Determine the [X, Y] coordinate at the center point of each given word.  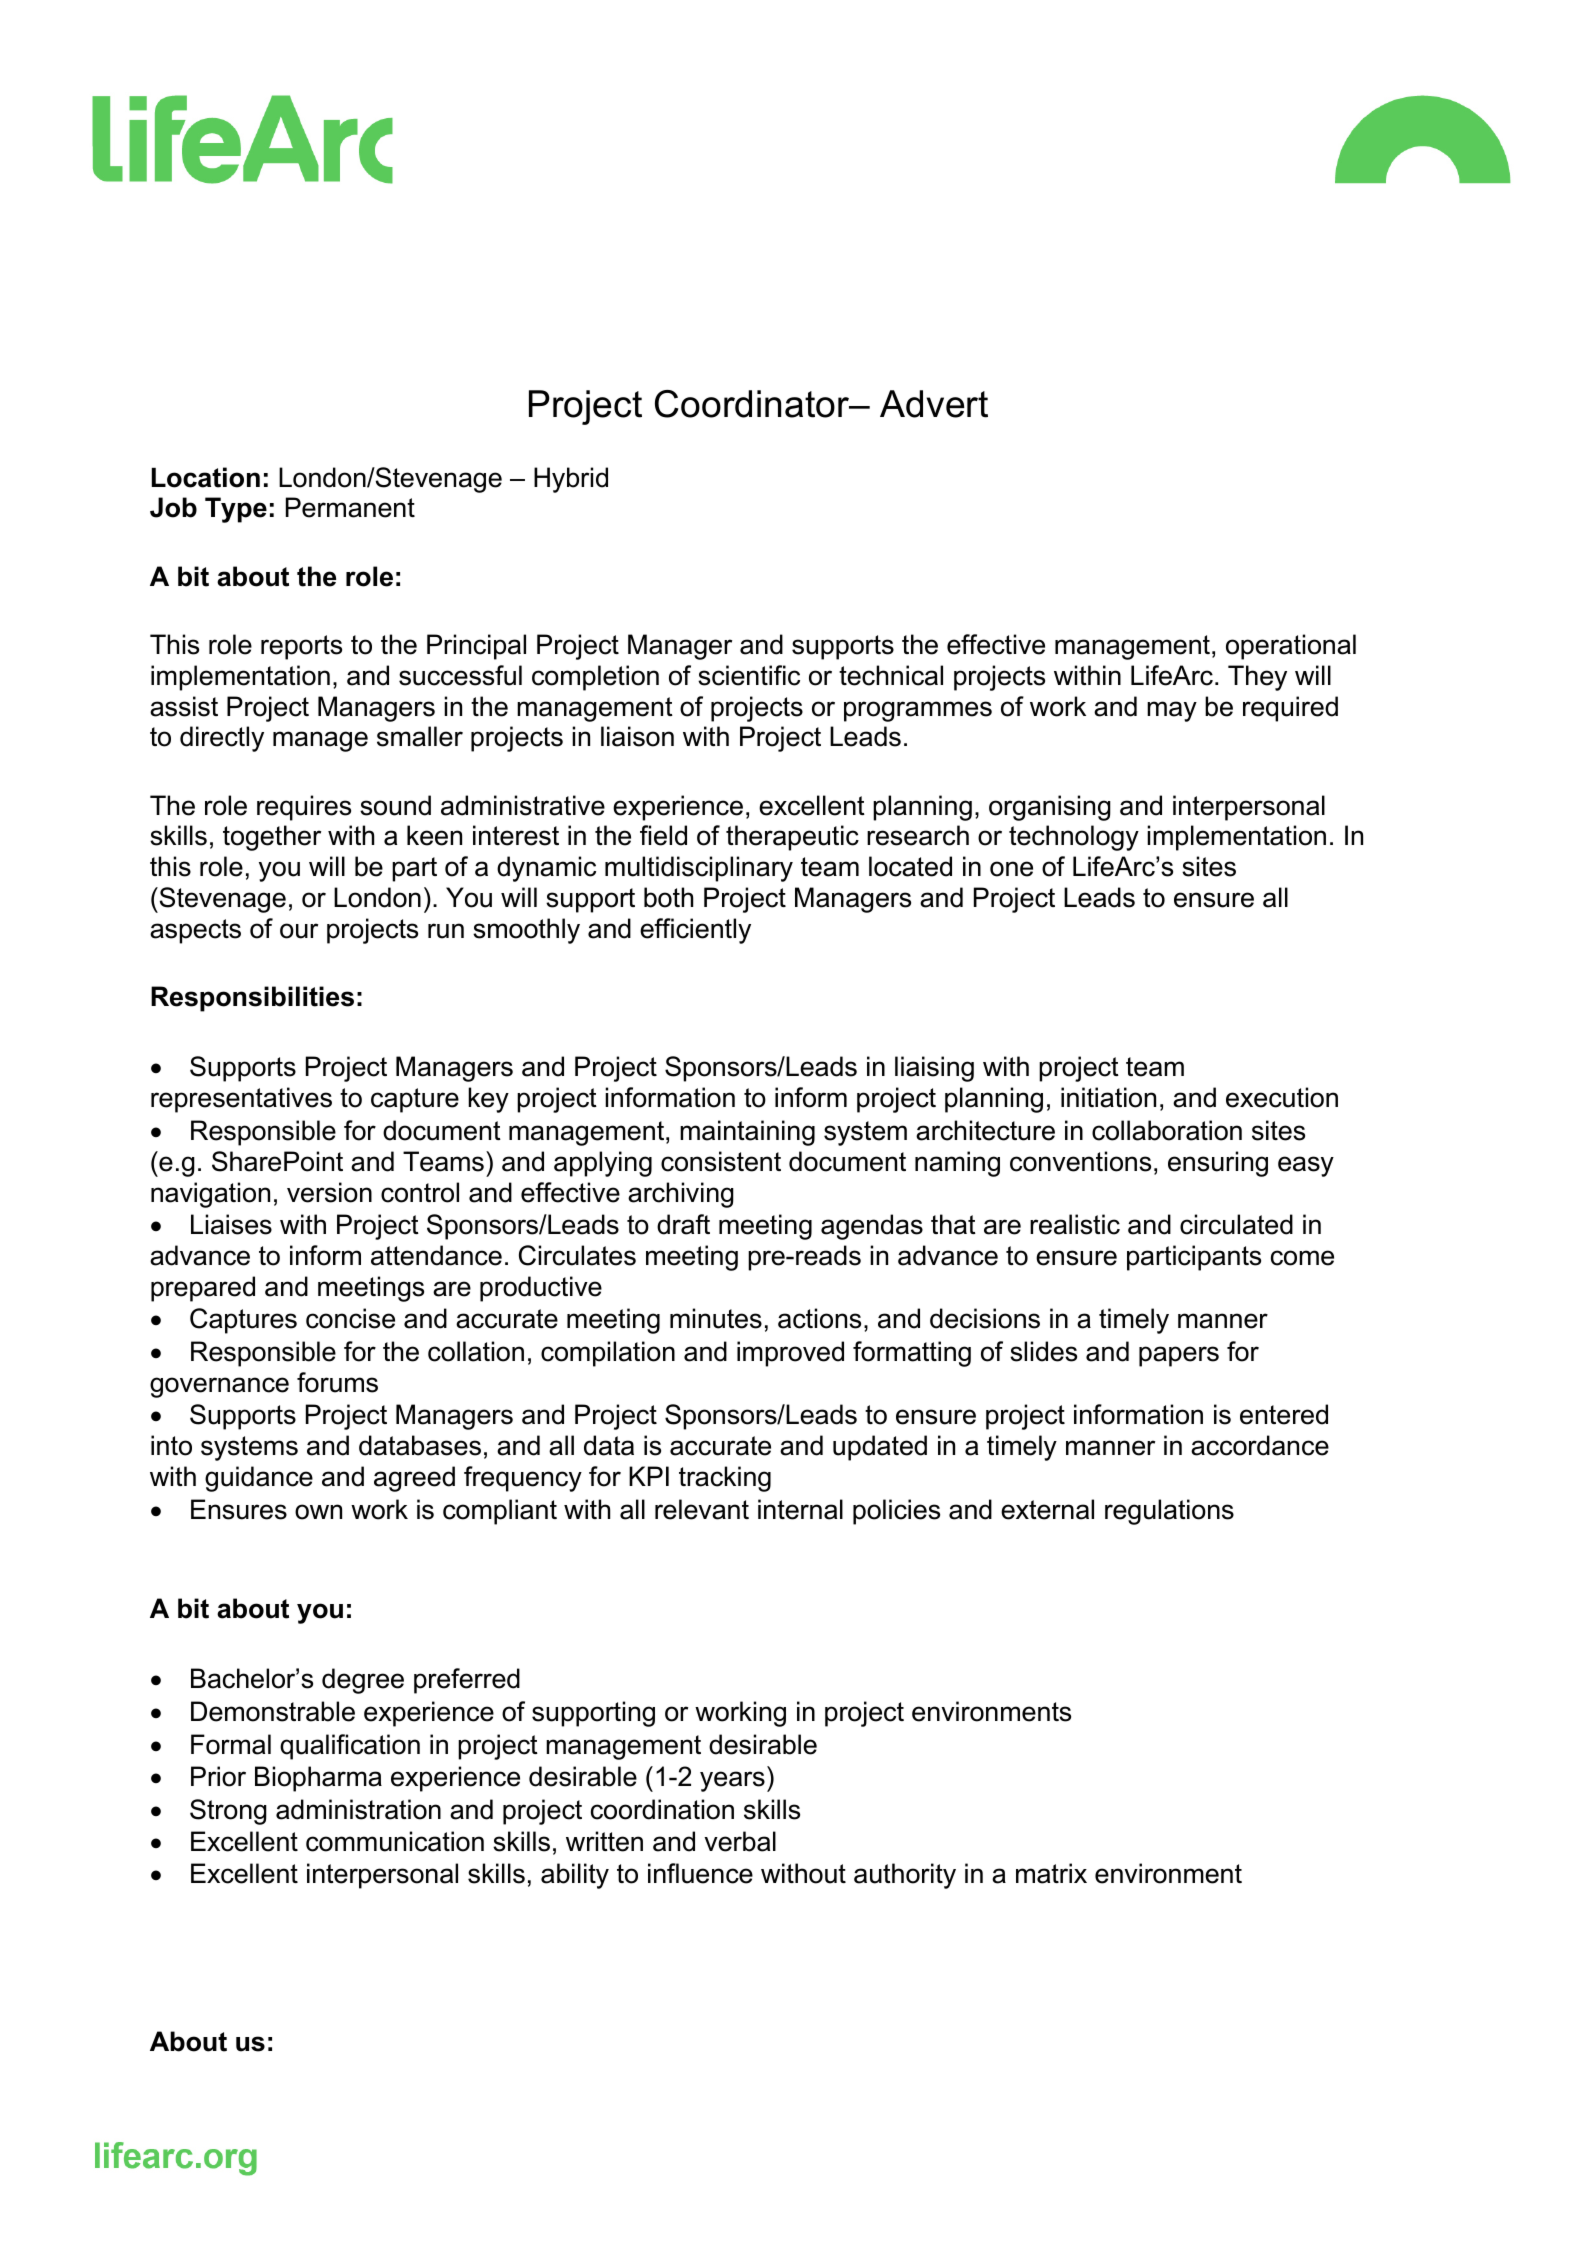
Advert [934, 404]
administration [358, 1809]
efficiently [695, 931]
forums [337, 1382]
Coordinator [753, 404]
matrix [1051, 1873]
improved [790, 1354]
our [299, 931]
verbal [740, 1841]
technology [1074, 838]
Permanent [350, 507]
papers [1179, 1356]
